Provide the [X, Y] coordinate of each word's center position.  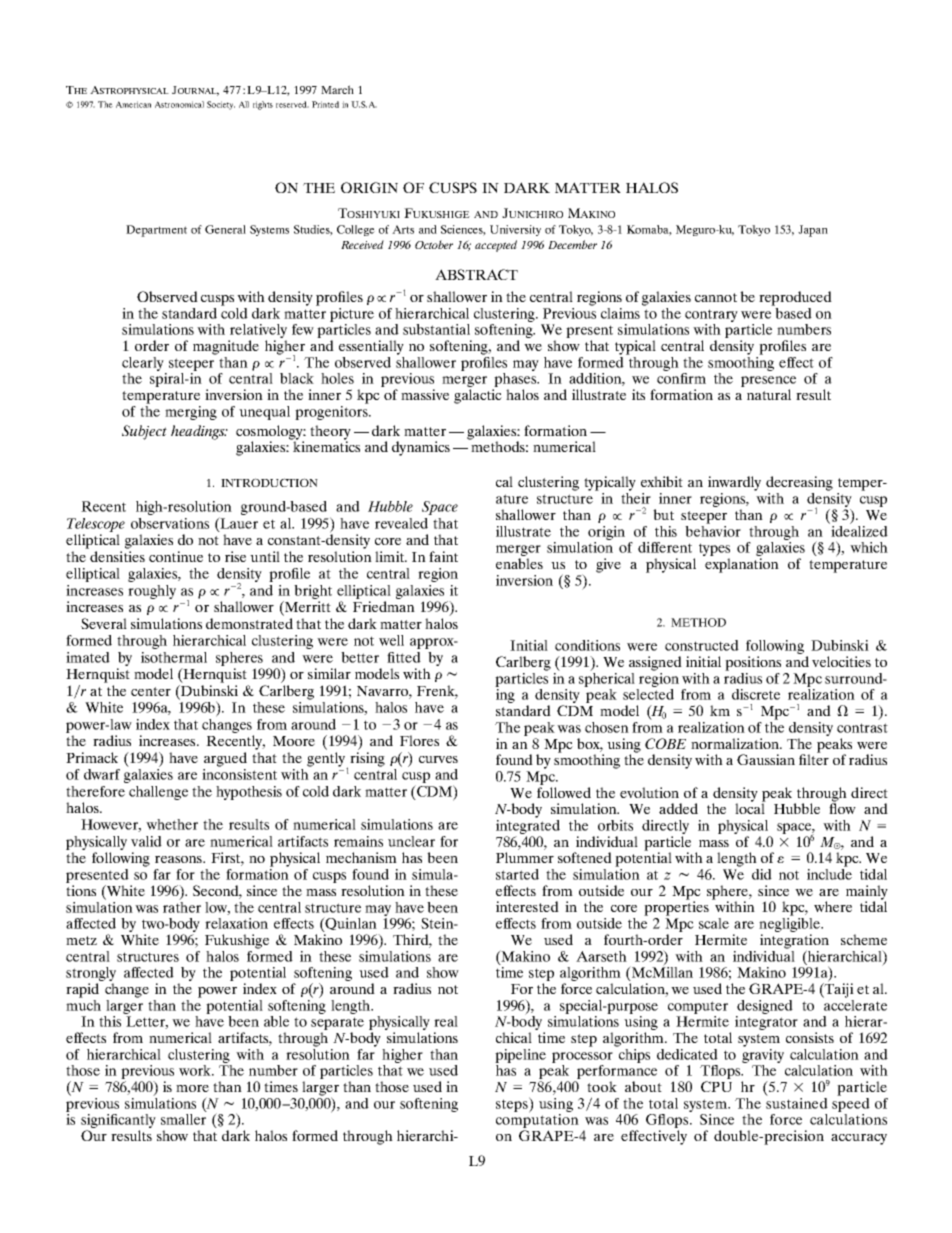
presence [768, 383]
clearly [144, 365]
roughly [152, 592]
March [337, 89]
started [517, 874]
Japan [813, 231]
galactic [478, 396]
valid [146, 841]
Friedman [384, 606]
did [762, 874]
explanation [742, 565]
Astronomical [179, 104]
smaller [183, 1119]
